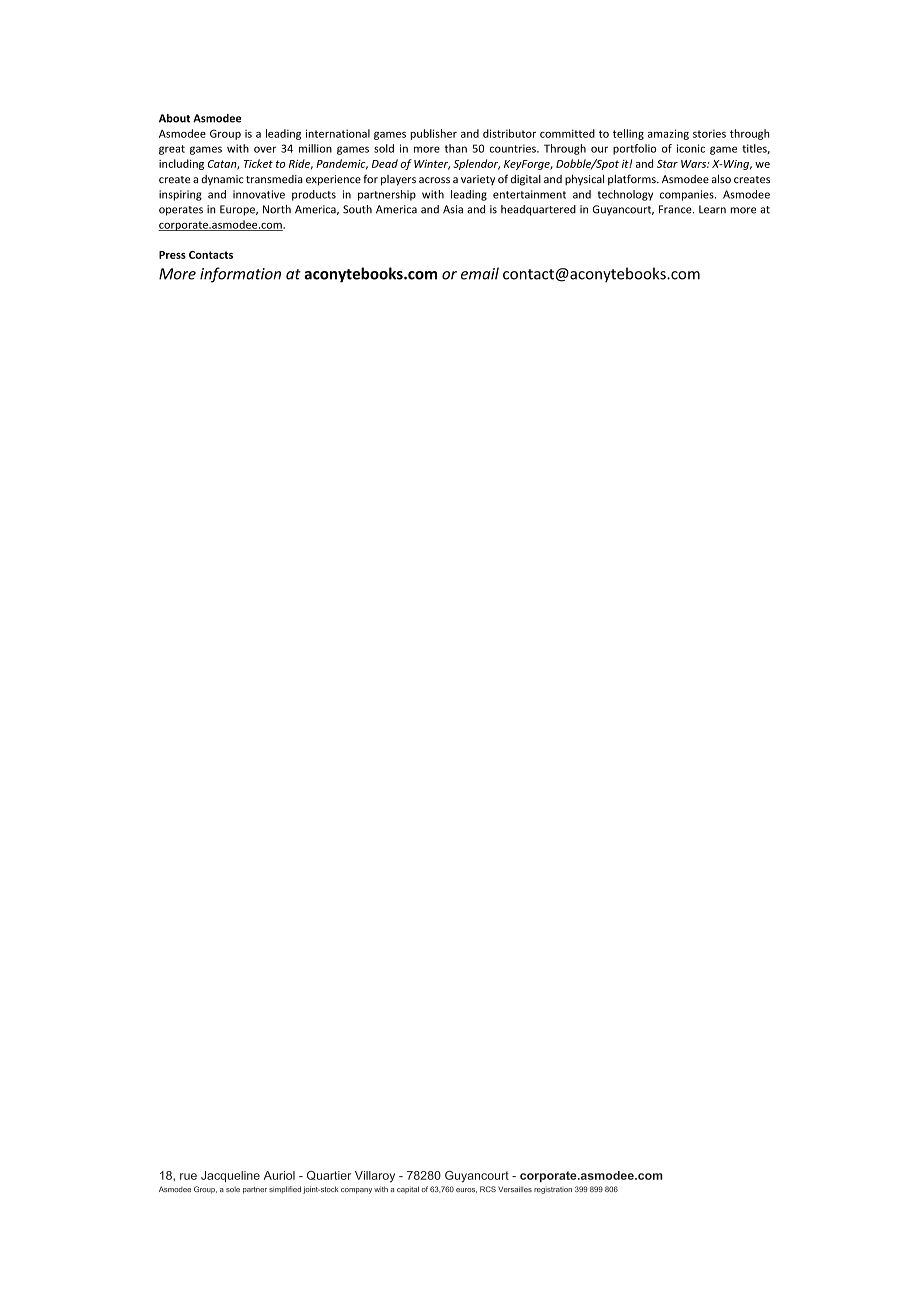 This screenshot has height=1308, width=924. I want to click on information, so click(240, 275).
